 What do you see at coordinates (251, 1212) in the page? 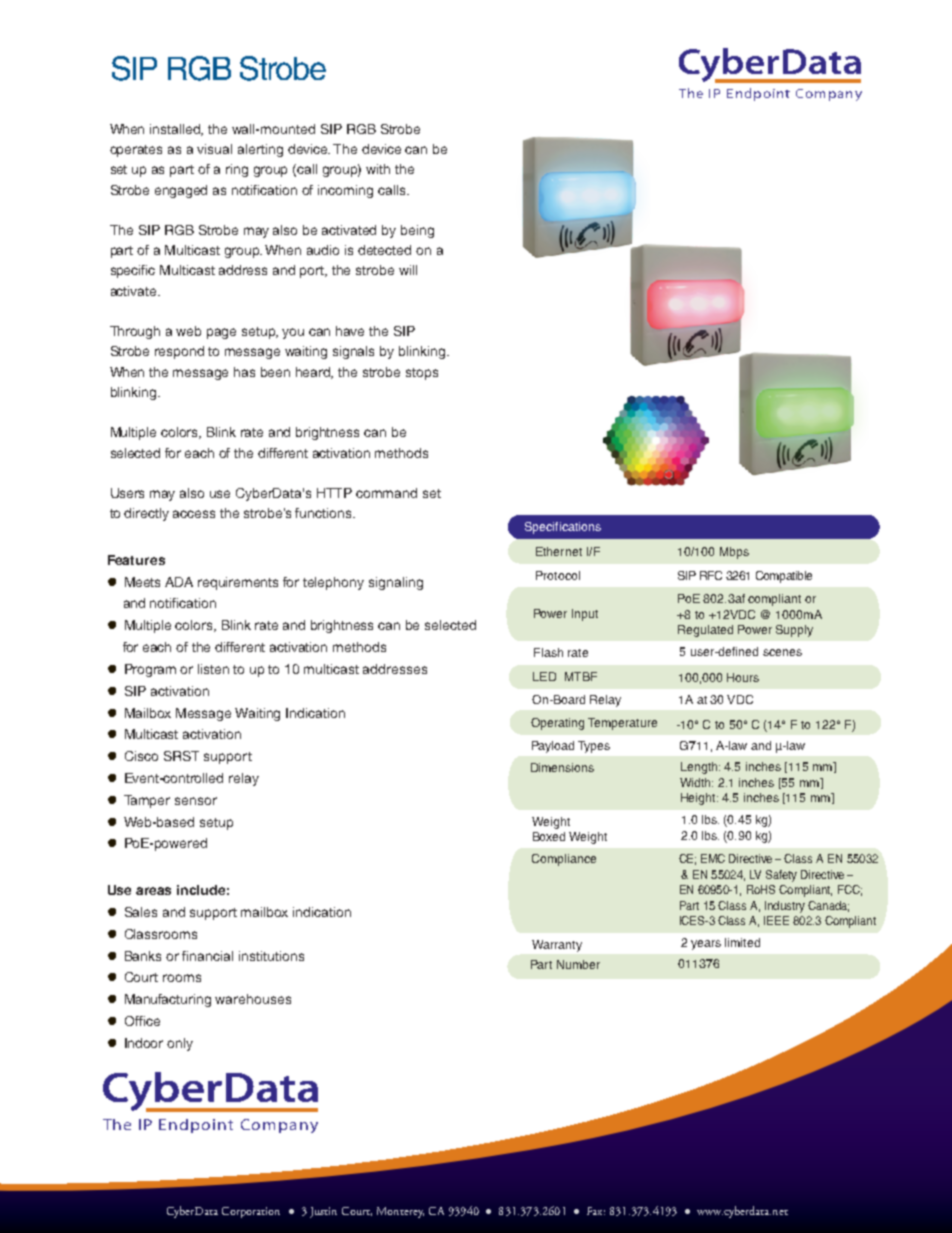
I see `Corporation` at bounding box center [251, 1212].
